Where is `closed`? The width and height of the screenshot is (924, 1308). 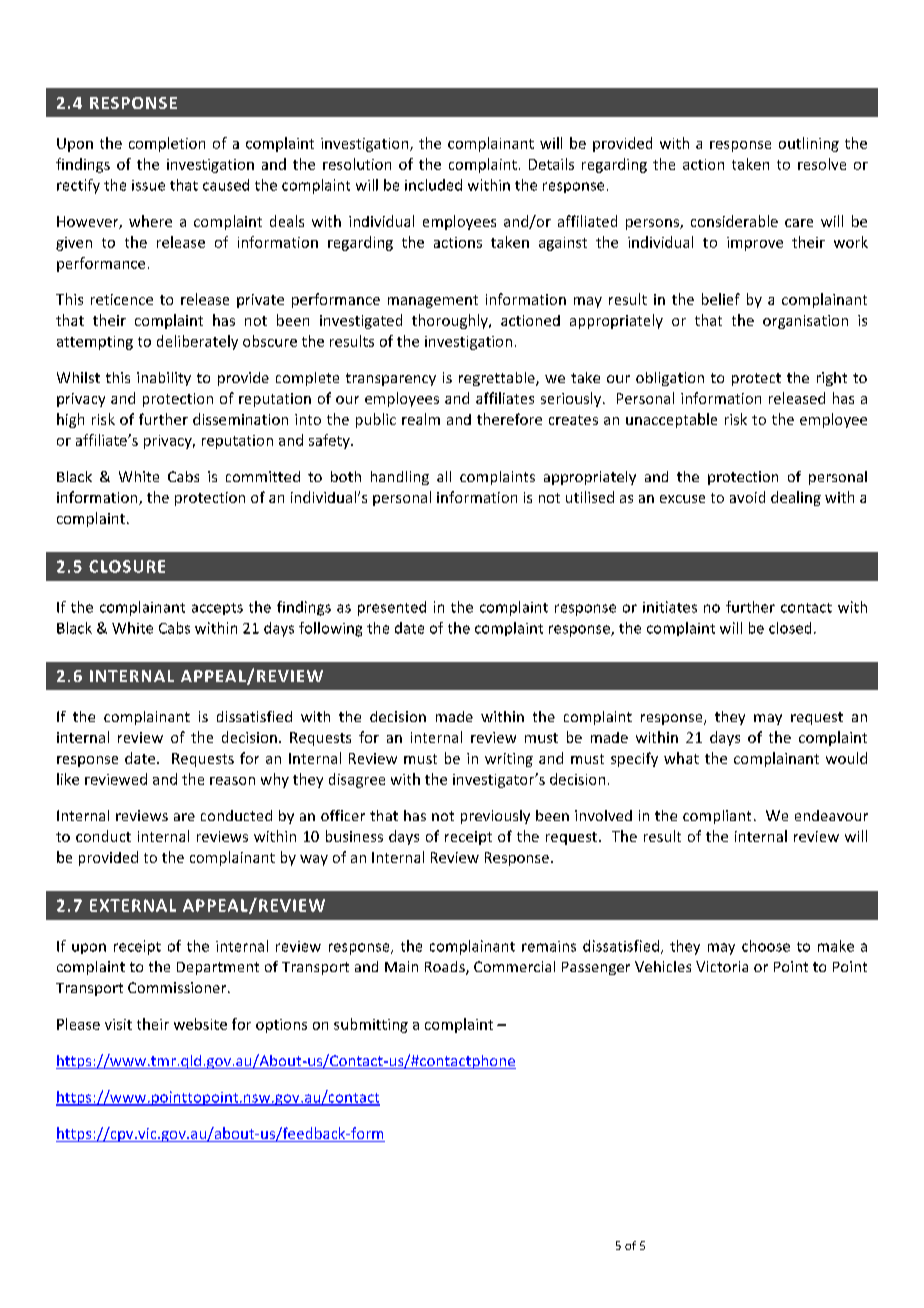 closed is located at coordinates (790, 628).
